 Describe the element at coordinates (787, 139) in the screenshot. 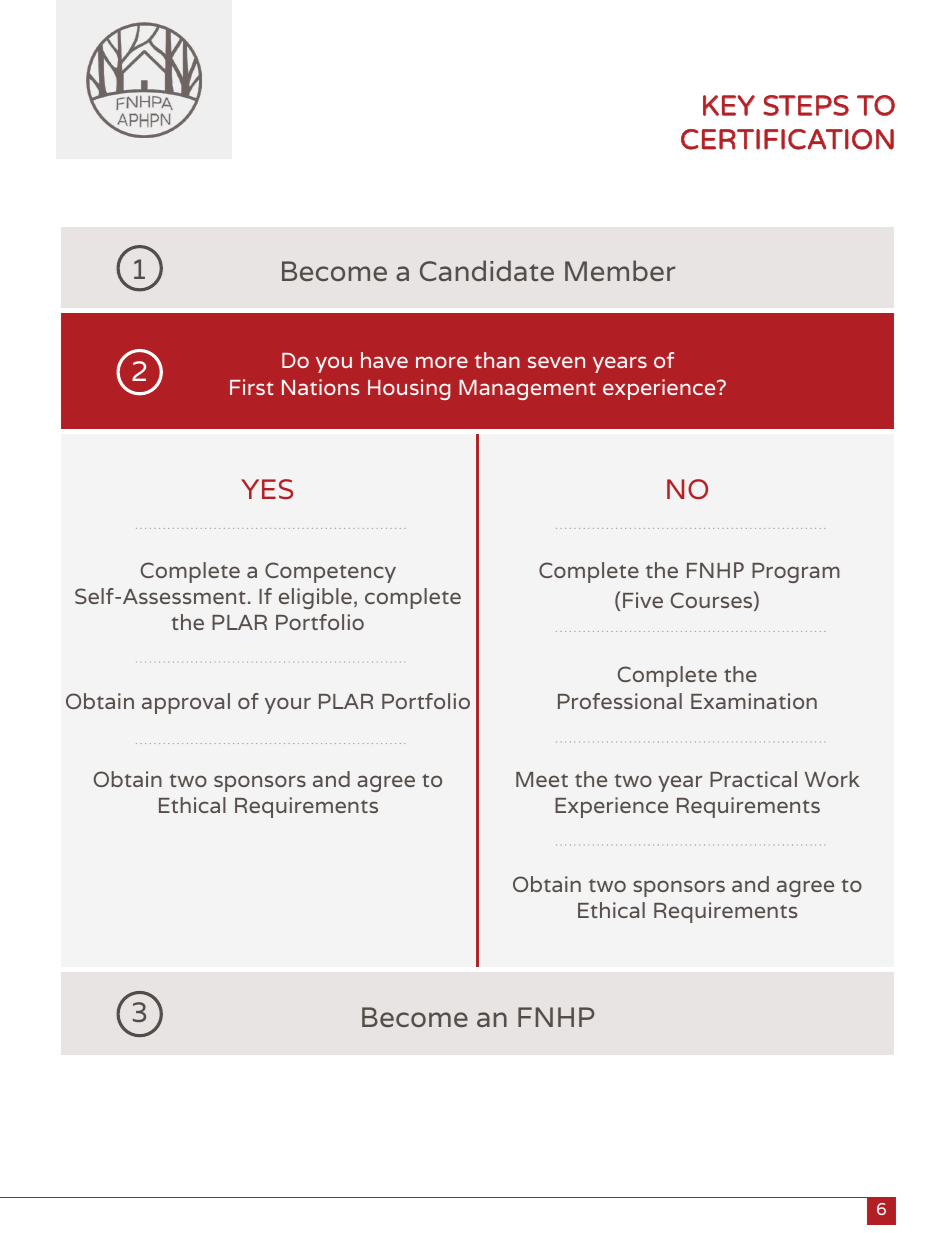

I see `CERTIFICATION` at that location.
